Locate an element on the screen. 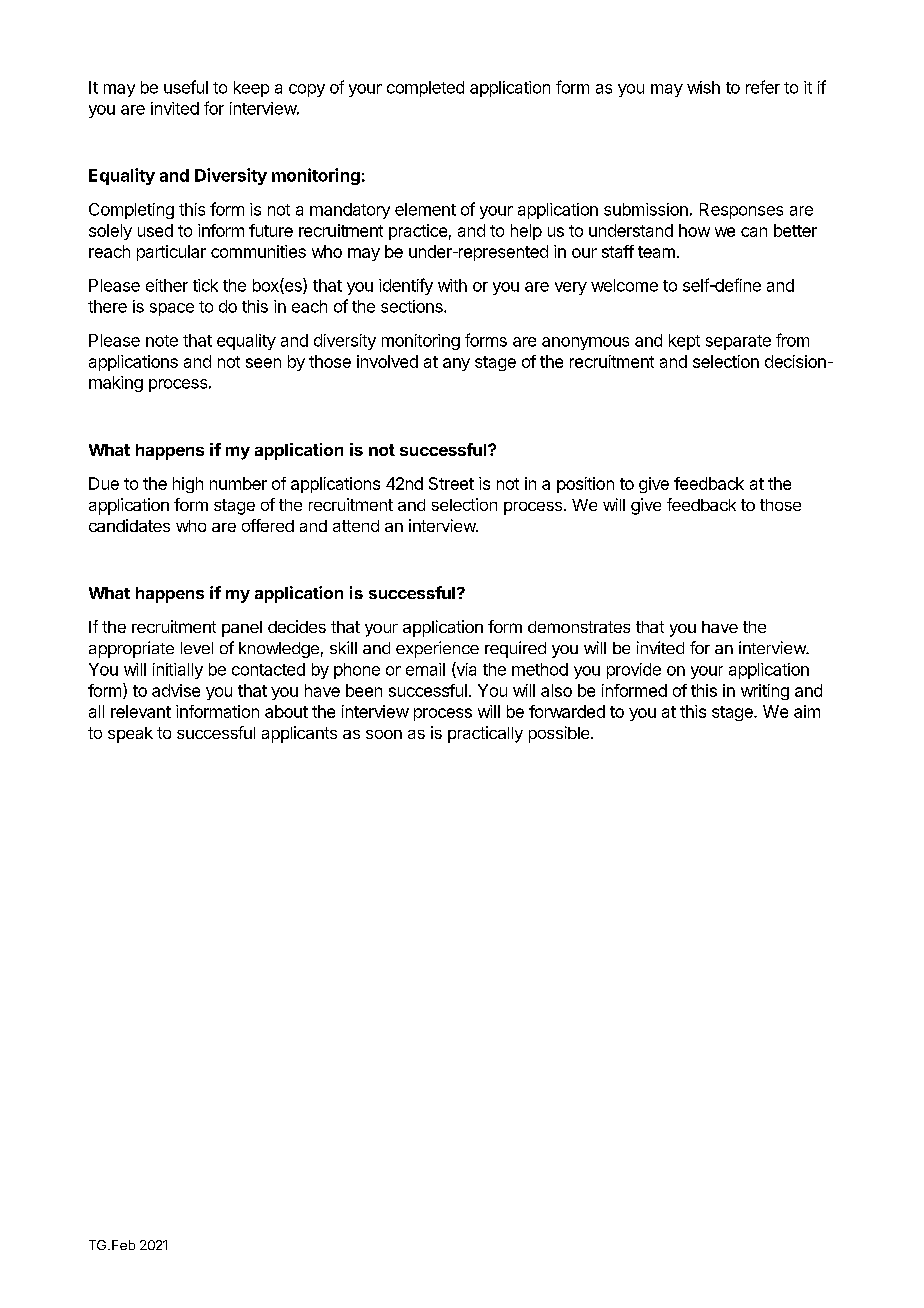  position is located at coordinates (585, 485).
